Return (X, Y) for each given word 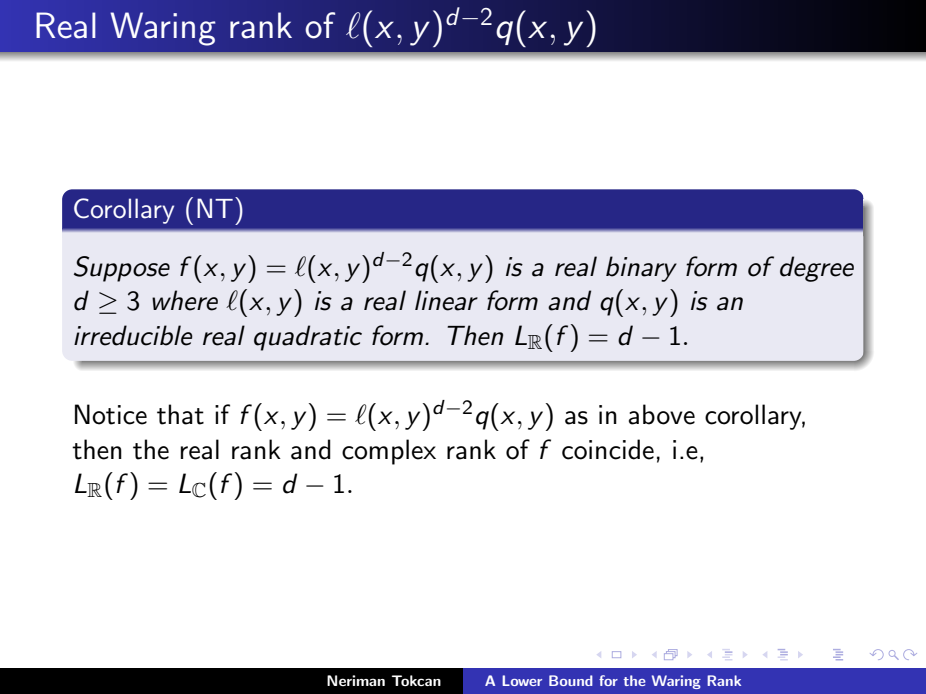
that (180, 414)
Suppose (122, 269)
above (662, 414)
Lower (522, 680)
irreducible (133, 335)
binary (641, 269)
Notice (111, 414)
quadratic (308, 338)
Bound (571, 680)
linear (446, 300)
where (185, 300)
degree (817, 269)
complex (389, 452)
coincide (608, 449)
